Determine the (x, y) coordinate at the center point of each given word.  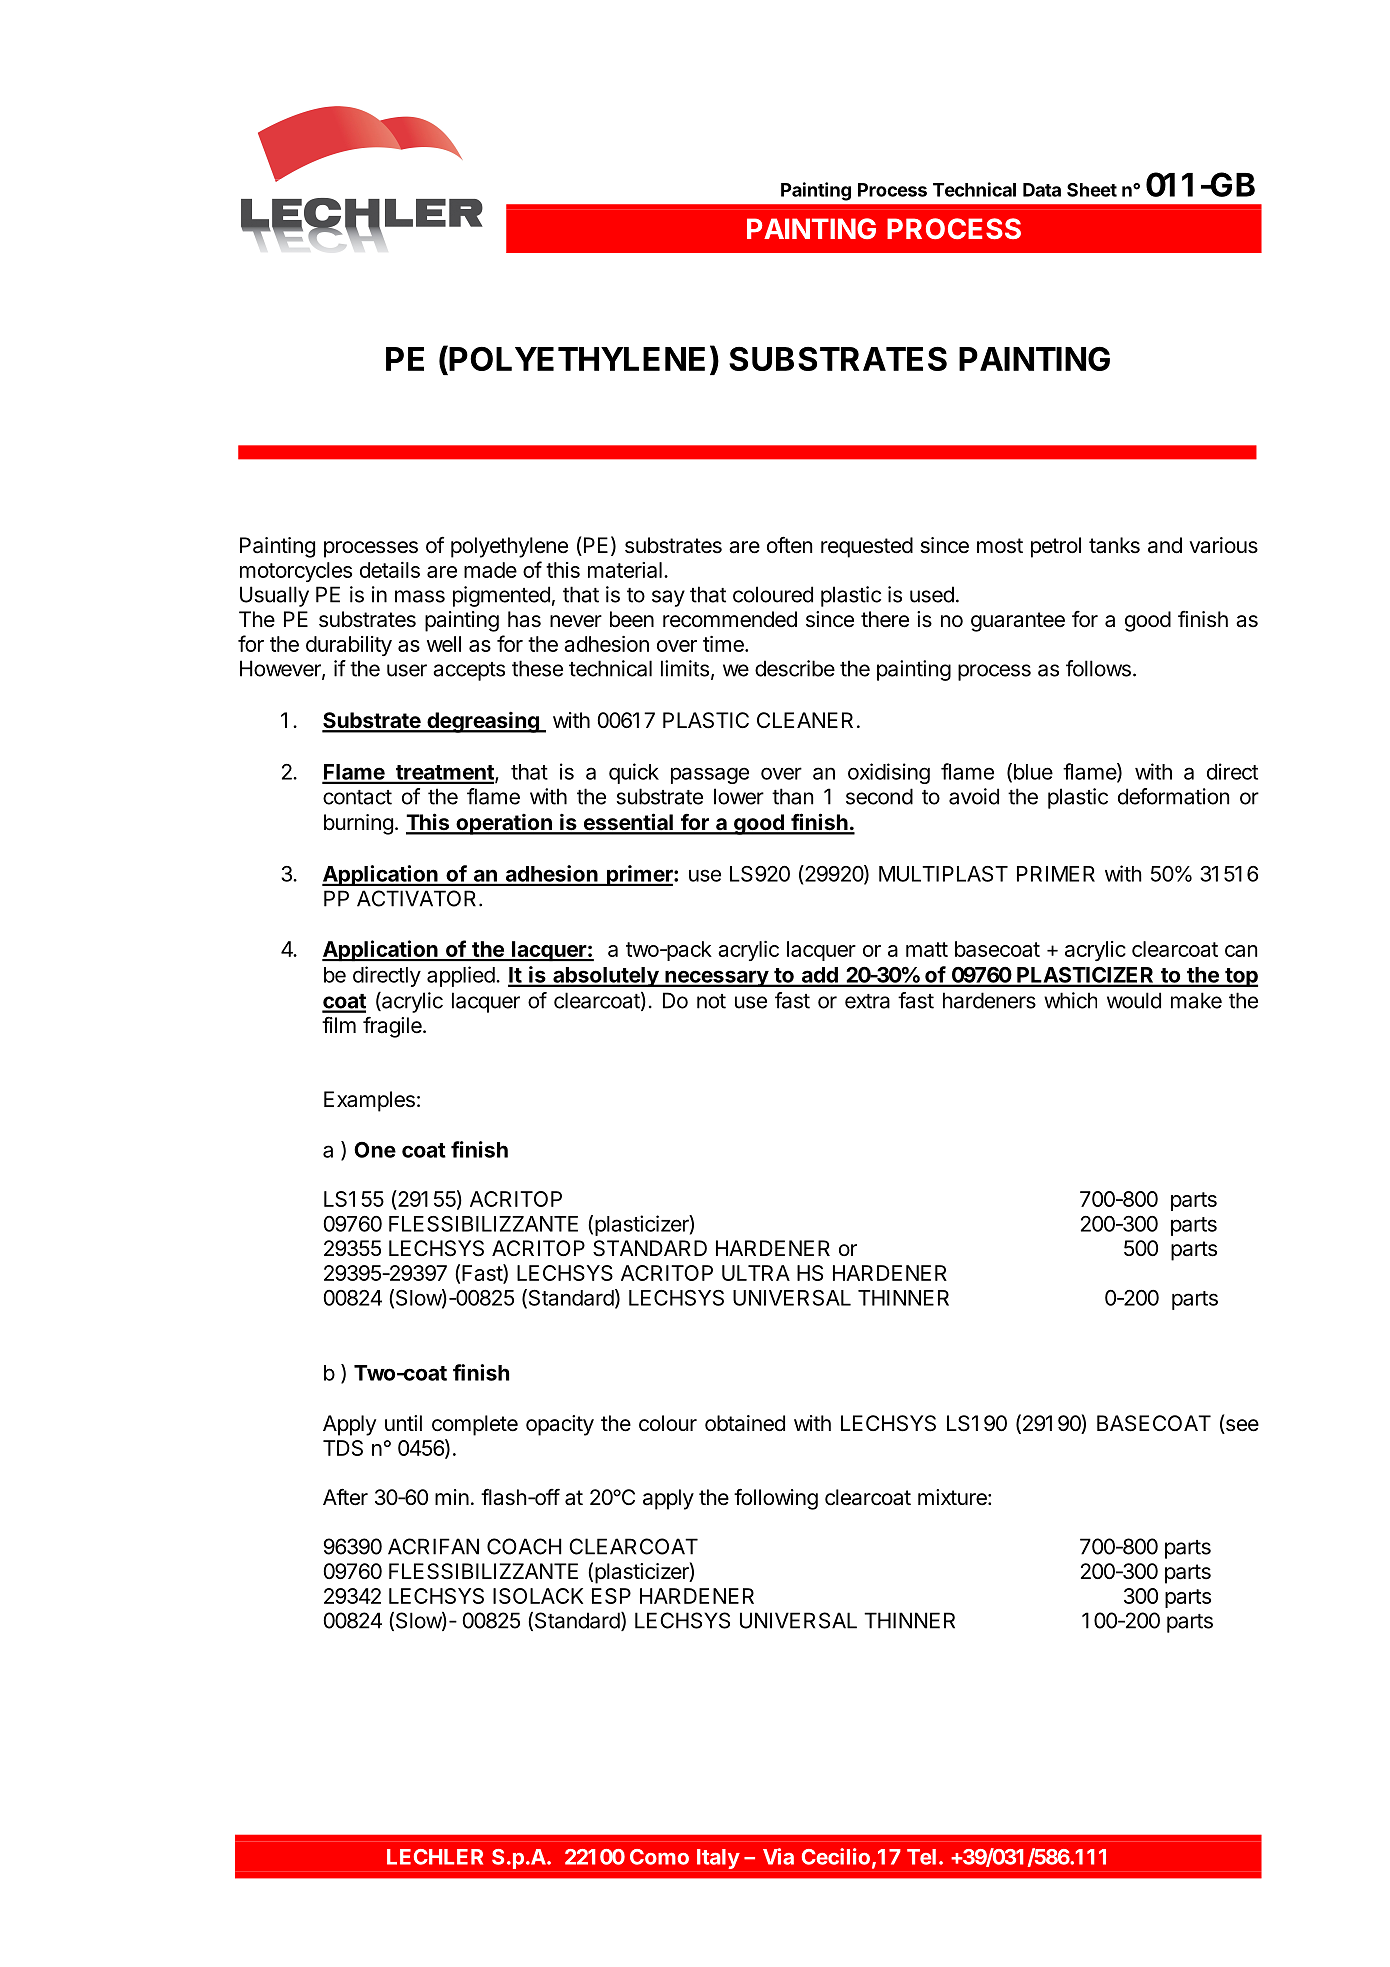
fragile (393, 1027)
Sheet (1092, 190)
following (776, 1499)
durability (349, 646)
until (403, 1423)
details (390, 570)
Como (659, 1857)
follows (1098, 668)
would (1134, 1000)
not (711, 1001)
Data (1042, 190)
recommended (730, 619)
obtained (745, 1423)
